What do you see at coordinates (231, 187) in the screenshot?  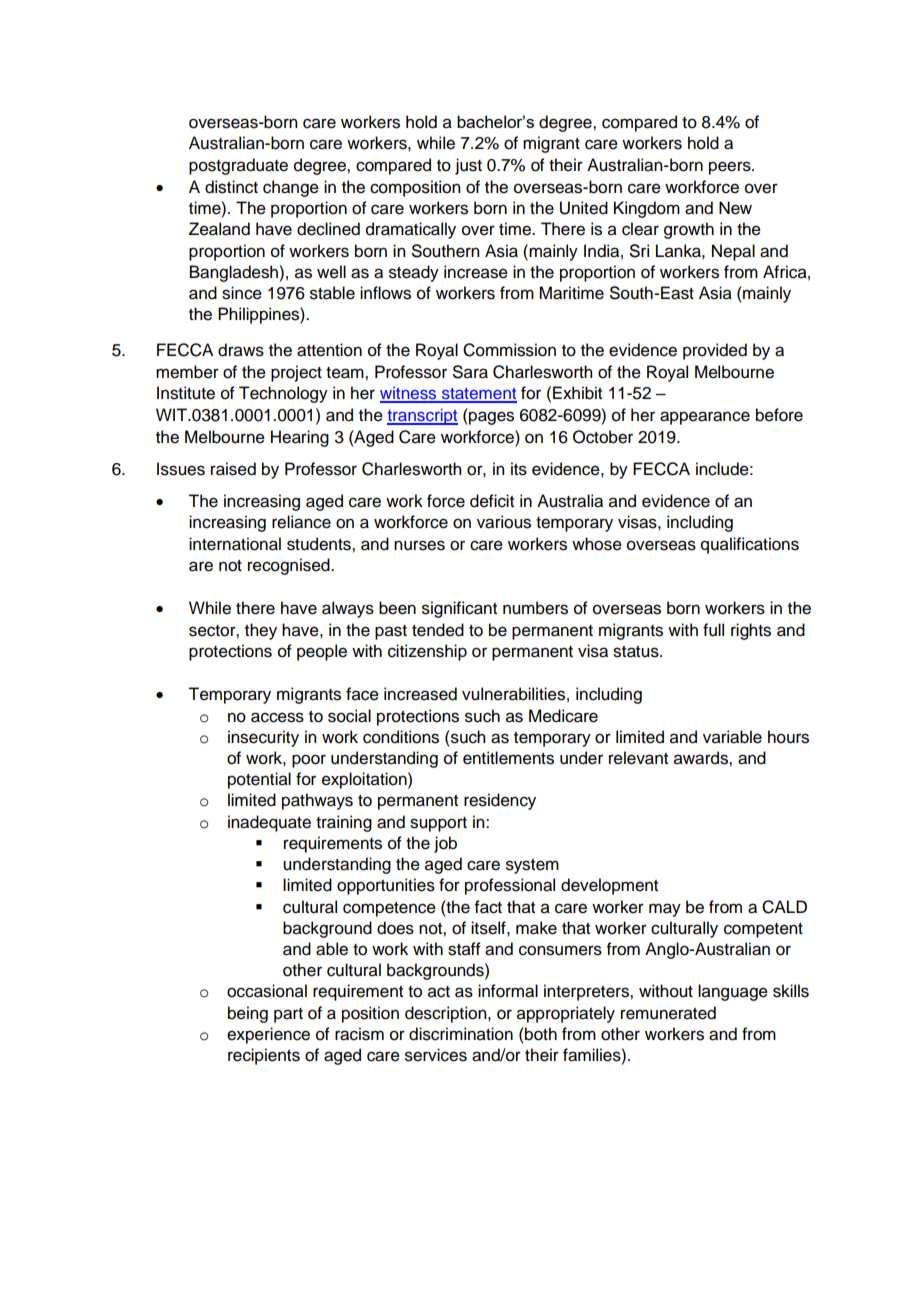 I see `distinct` at bounding box center [231, 187].
